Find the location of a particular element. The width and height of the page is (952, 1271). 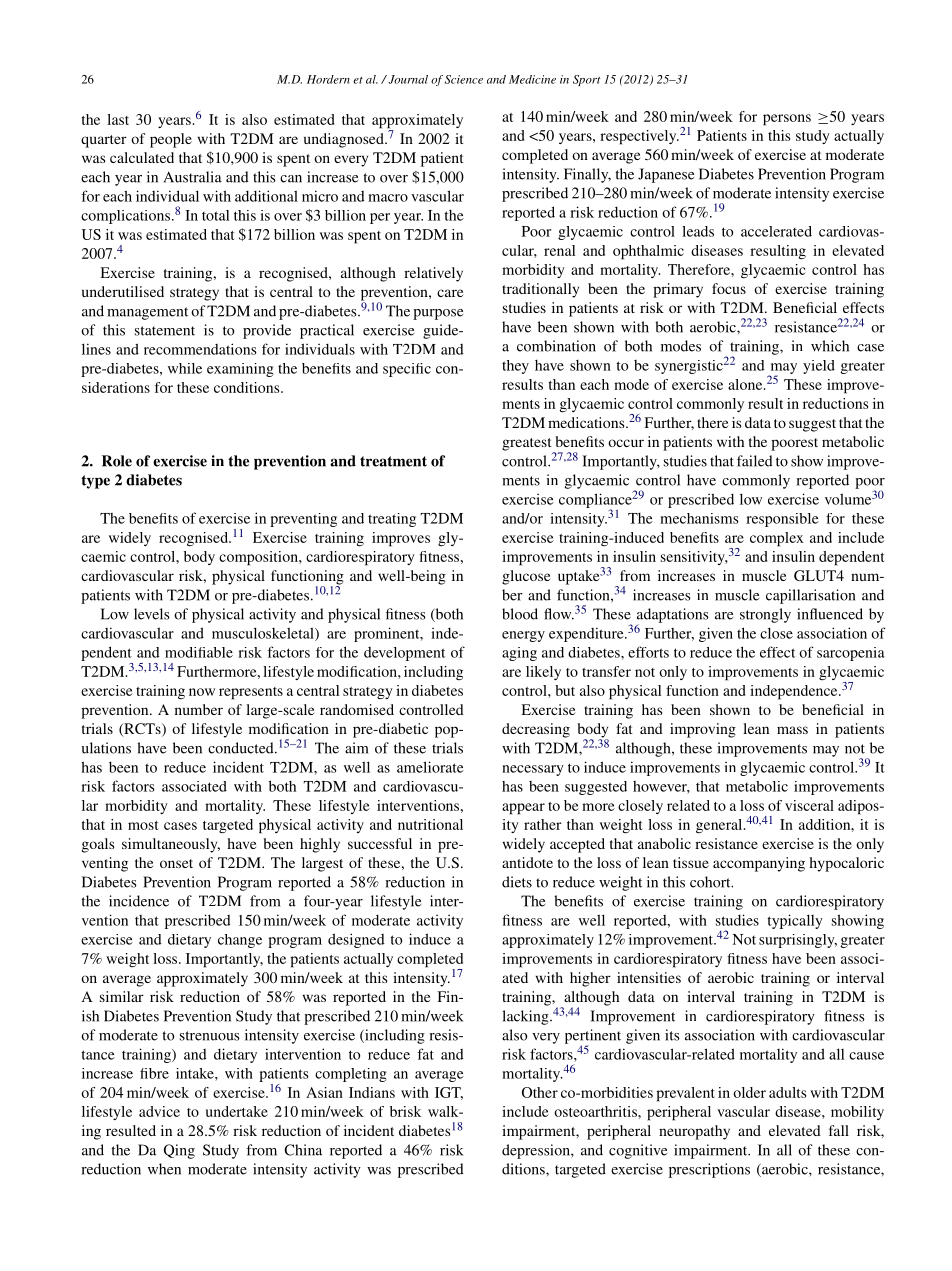

people is located at coordinates (171, 140).
